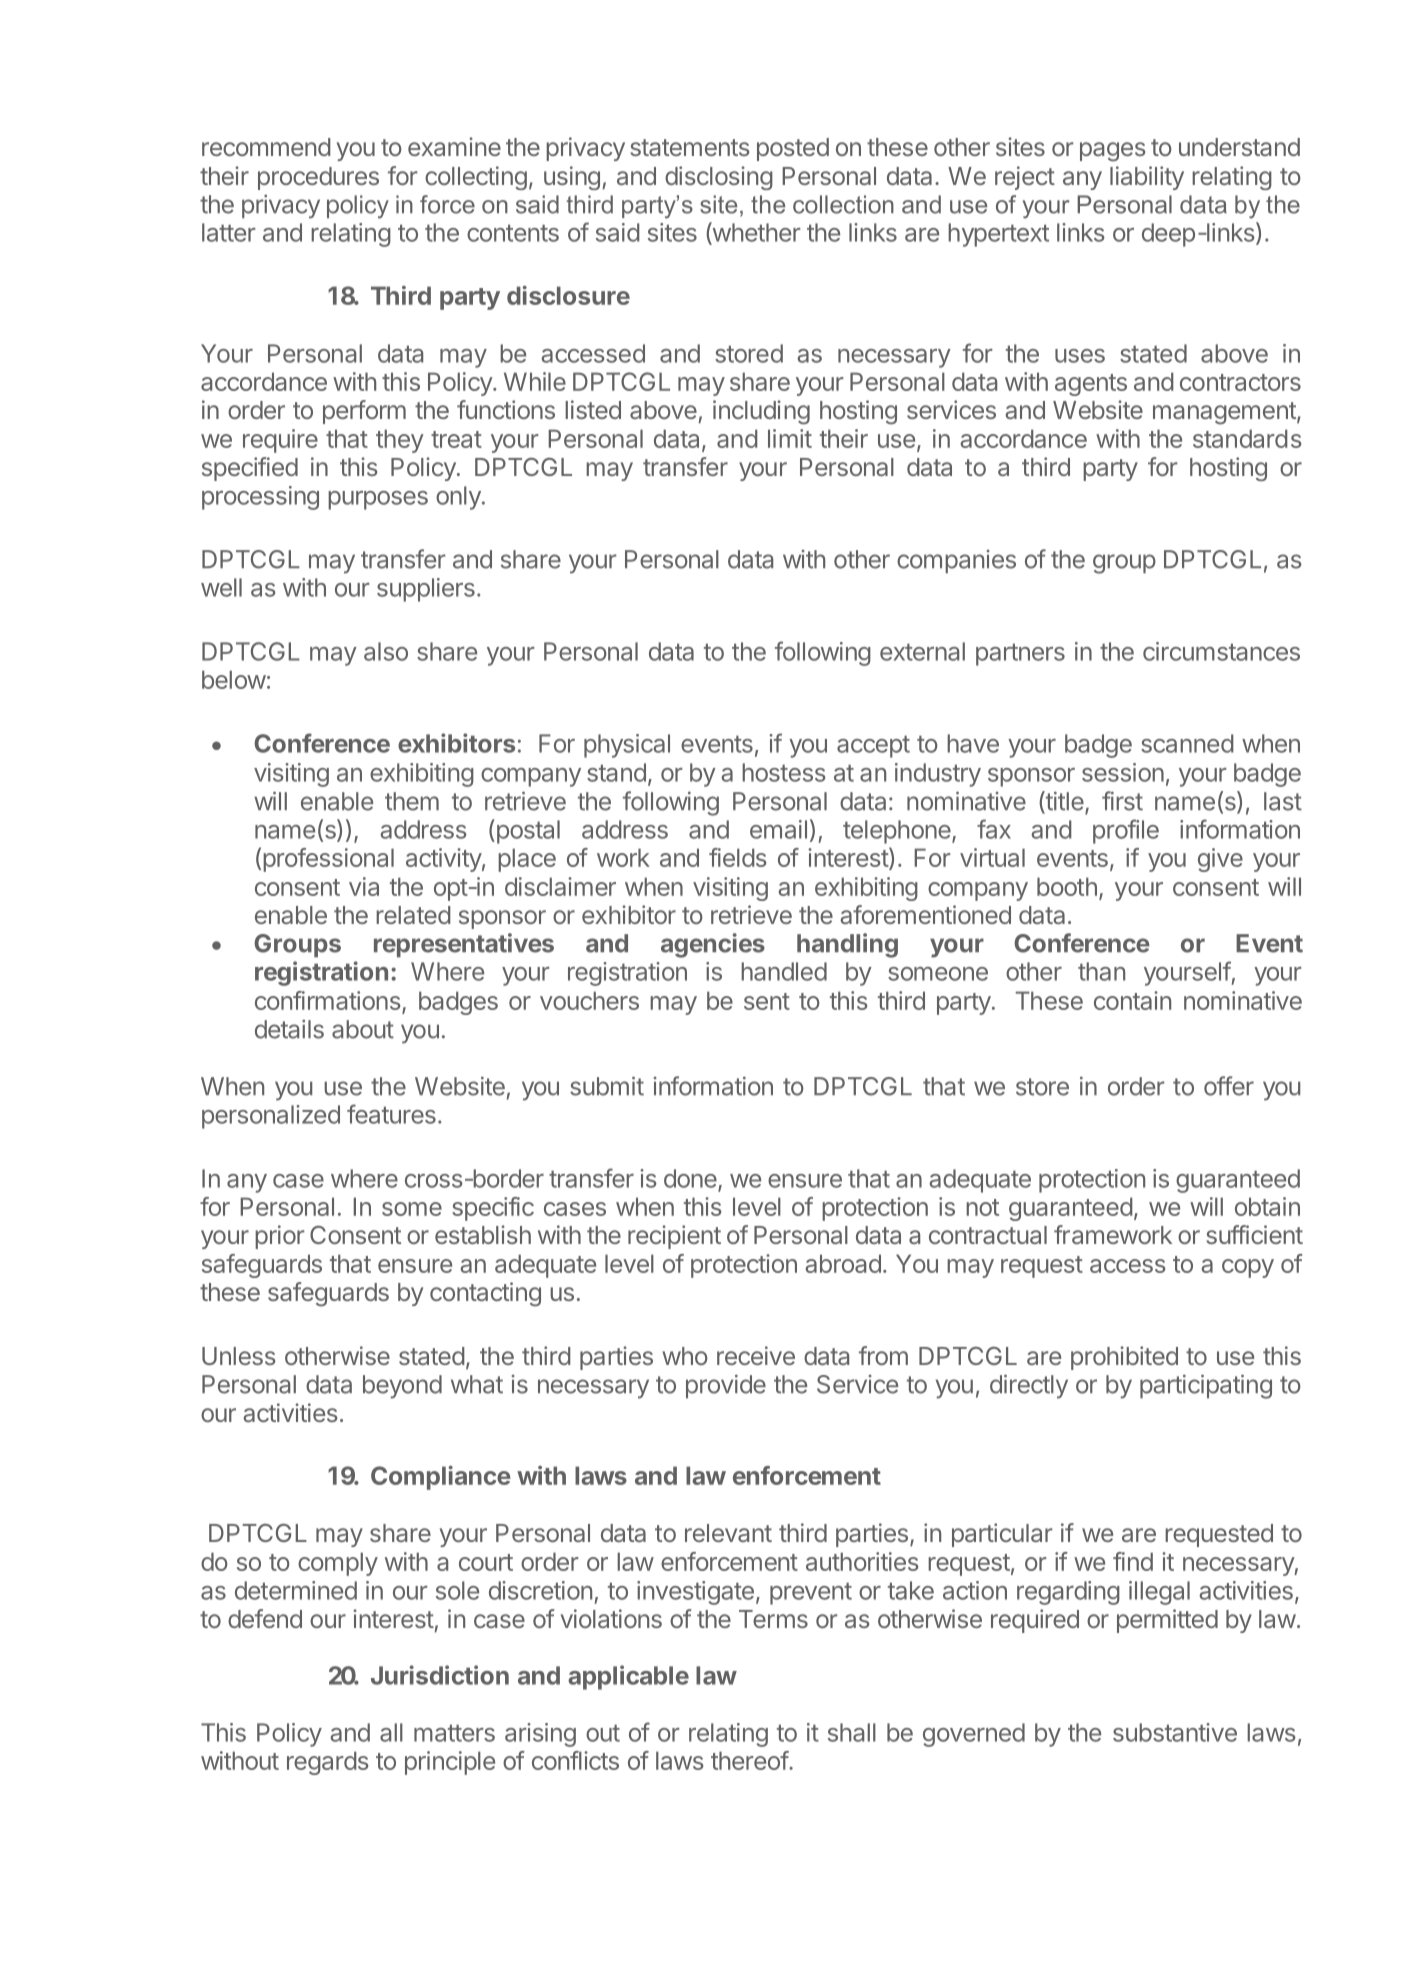 The image size is (1402, 1983). Describe the element at coordinates (790, 438) in the screenshot. I see `limit` at that location.
